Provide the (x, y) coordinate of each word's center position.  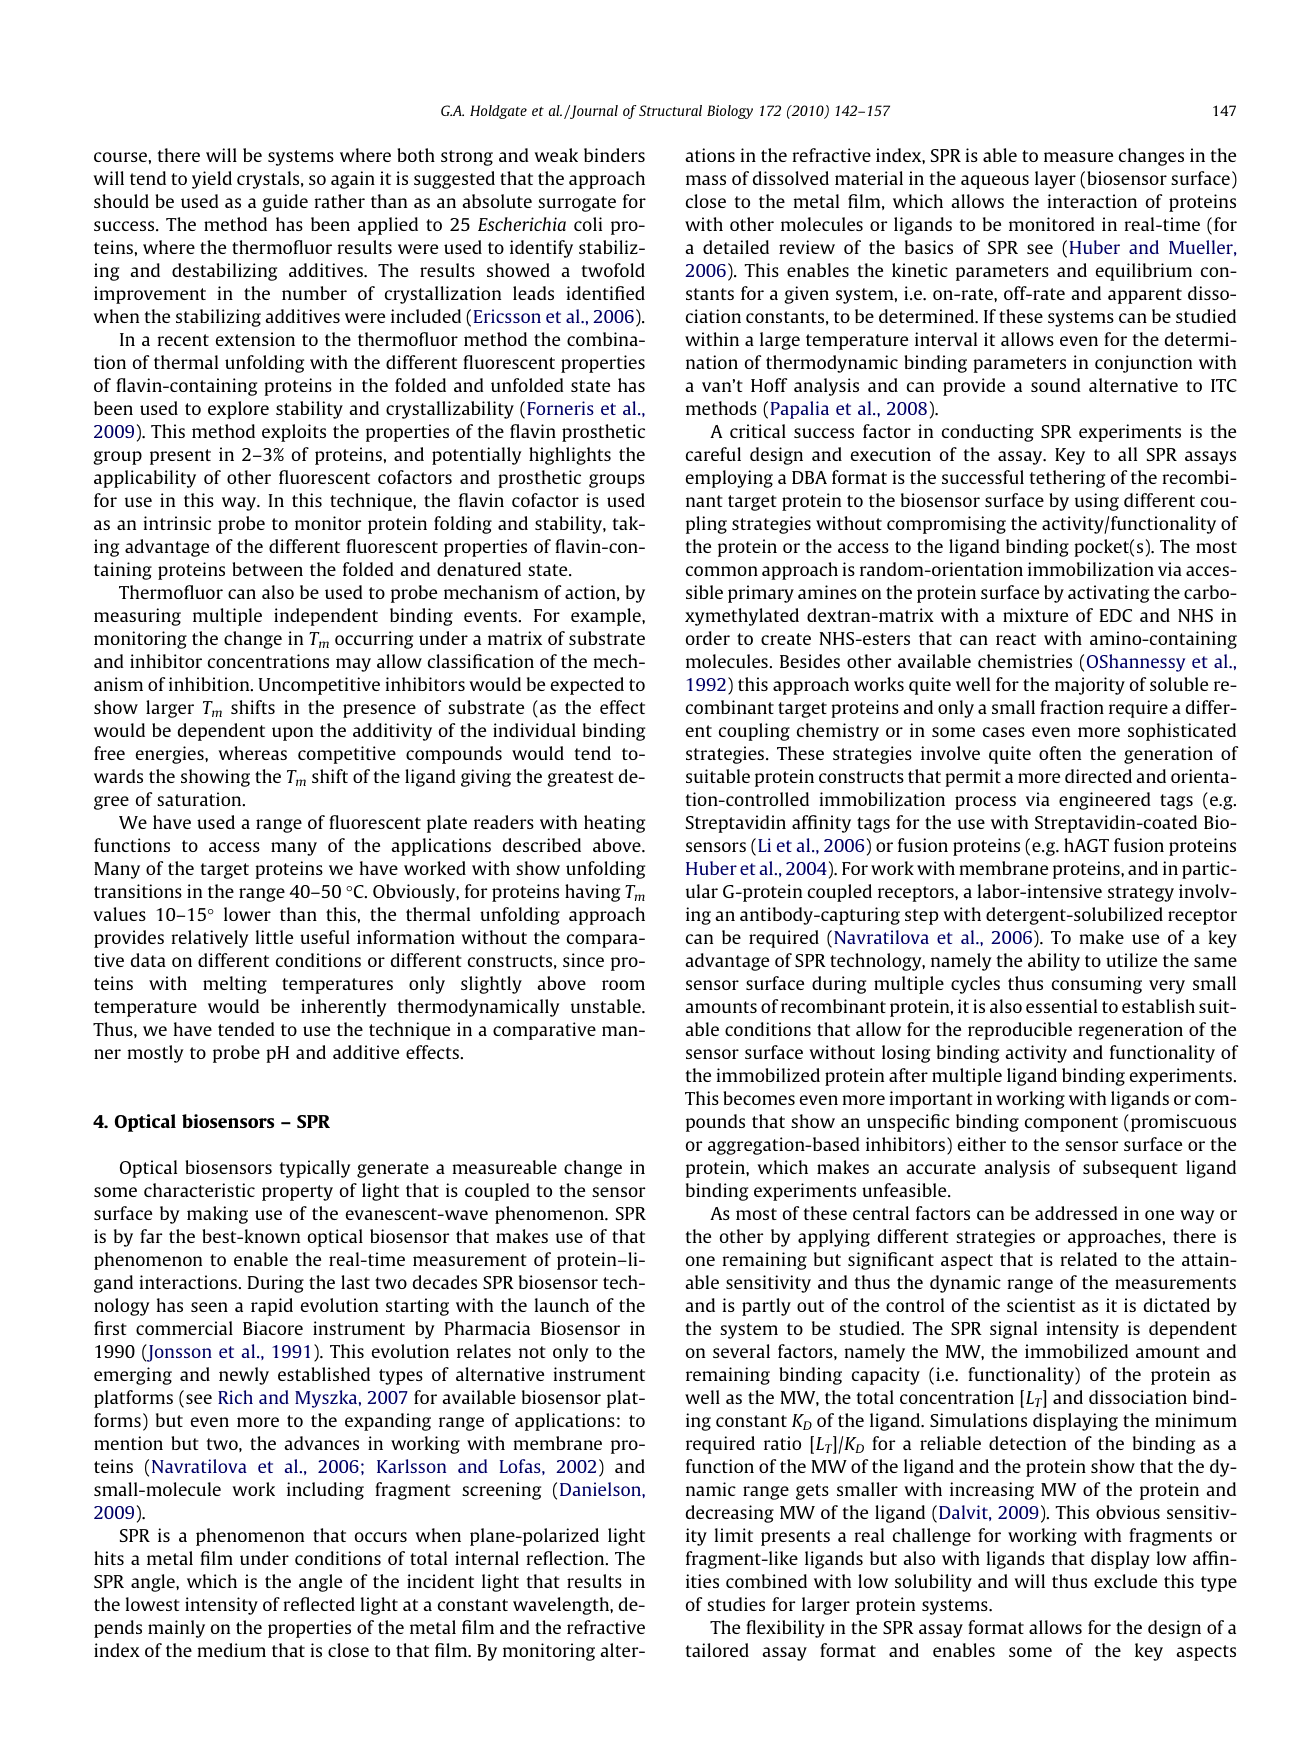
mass (706, 180)
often (1060, 753)
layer (1055, 180)
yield (212, 180)
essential (1061, 1006)
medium (232, 1650)
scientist (1041, 1305)
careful (713, 454)
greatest (580, 779)
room (623, 985)
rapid (272, 1307)
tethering (1067, 479)
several (741, 1351)
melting (235, 985)
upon (292, 734)
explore (238, 410)
